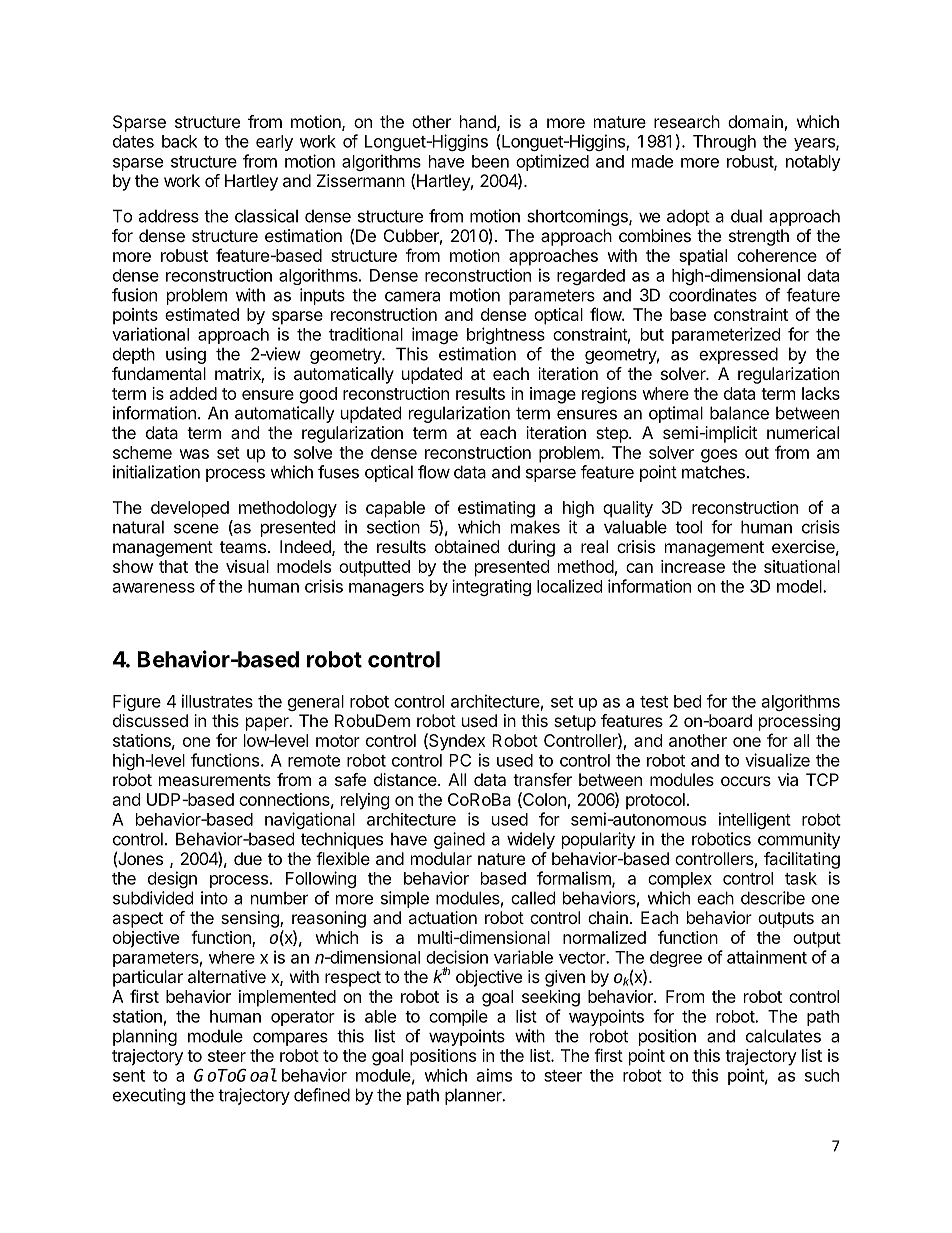  Describe the element at coordinates (149, 1096) in the image. I see `executing` at that location.
